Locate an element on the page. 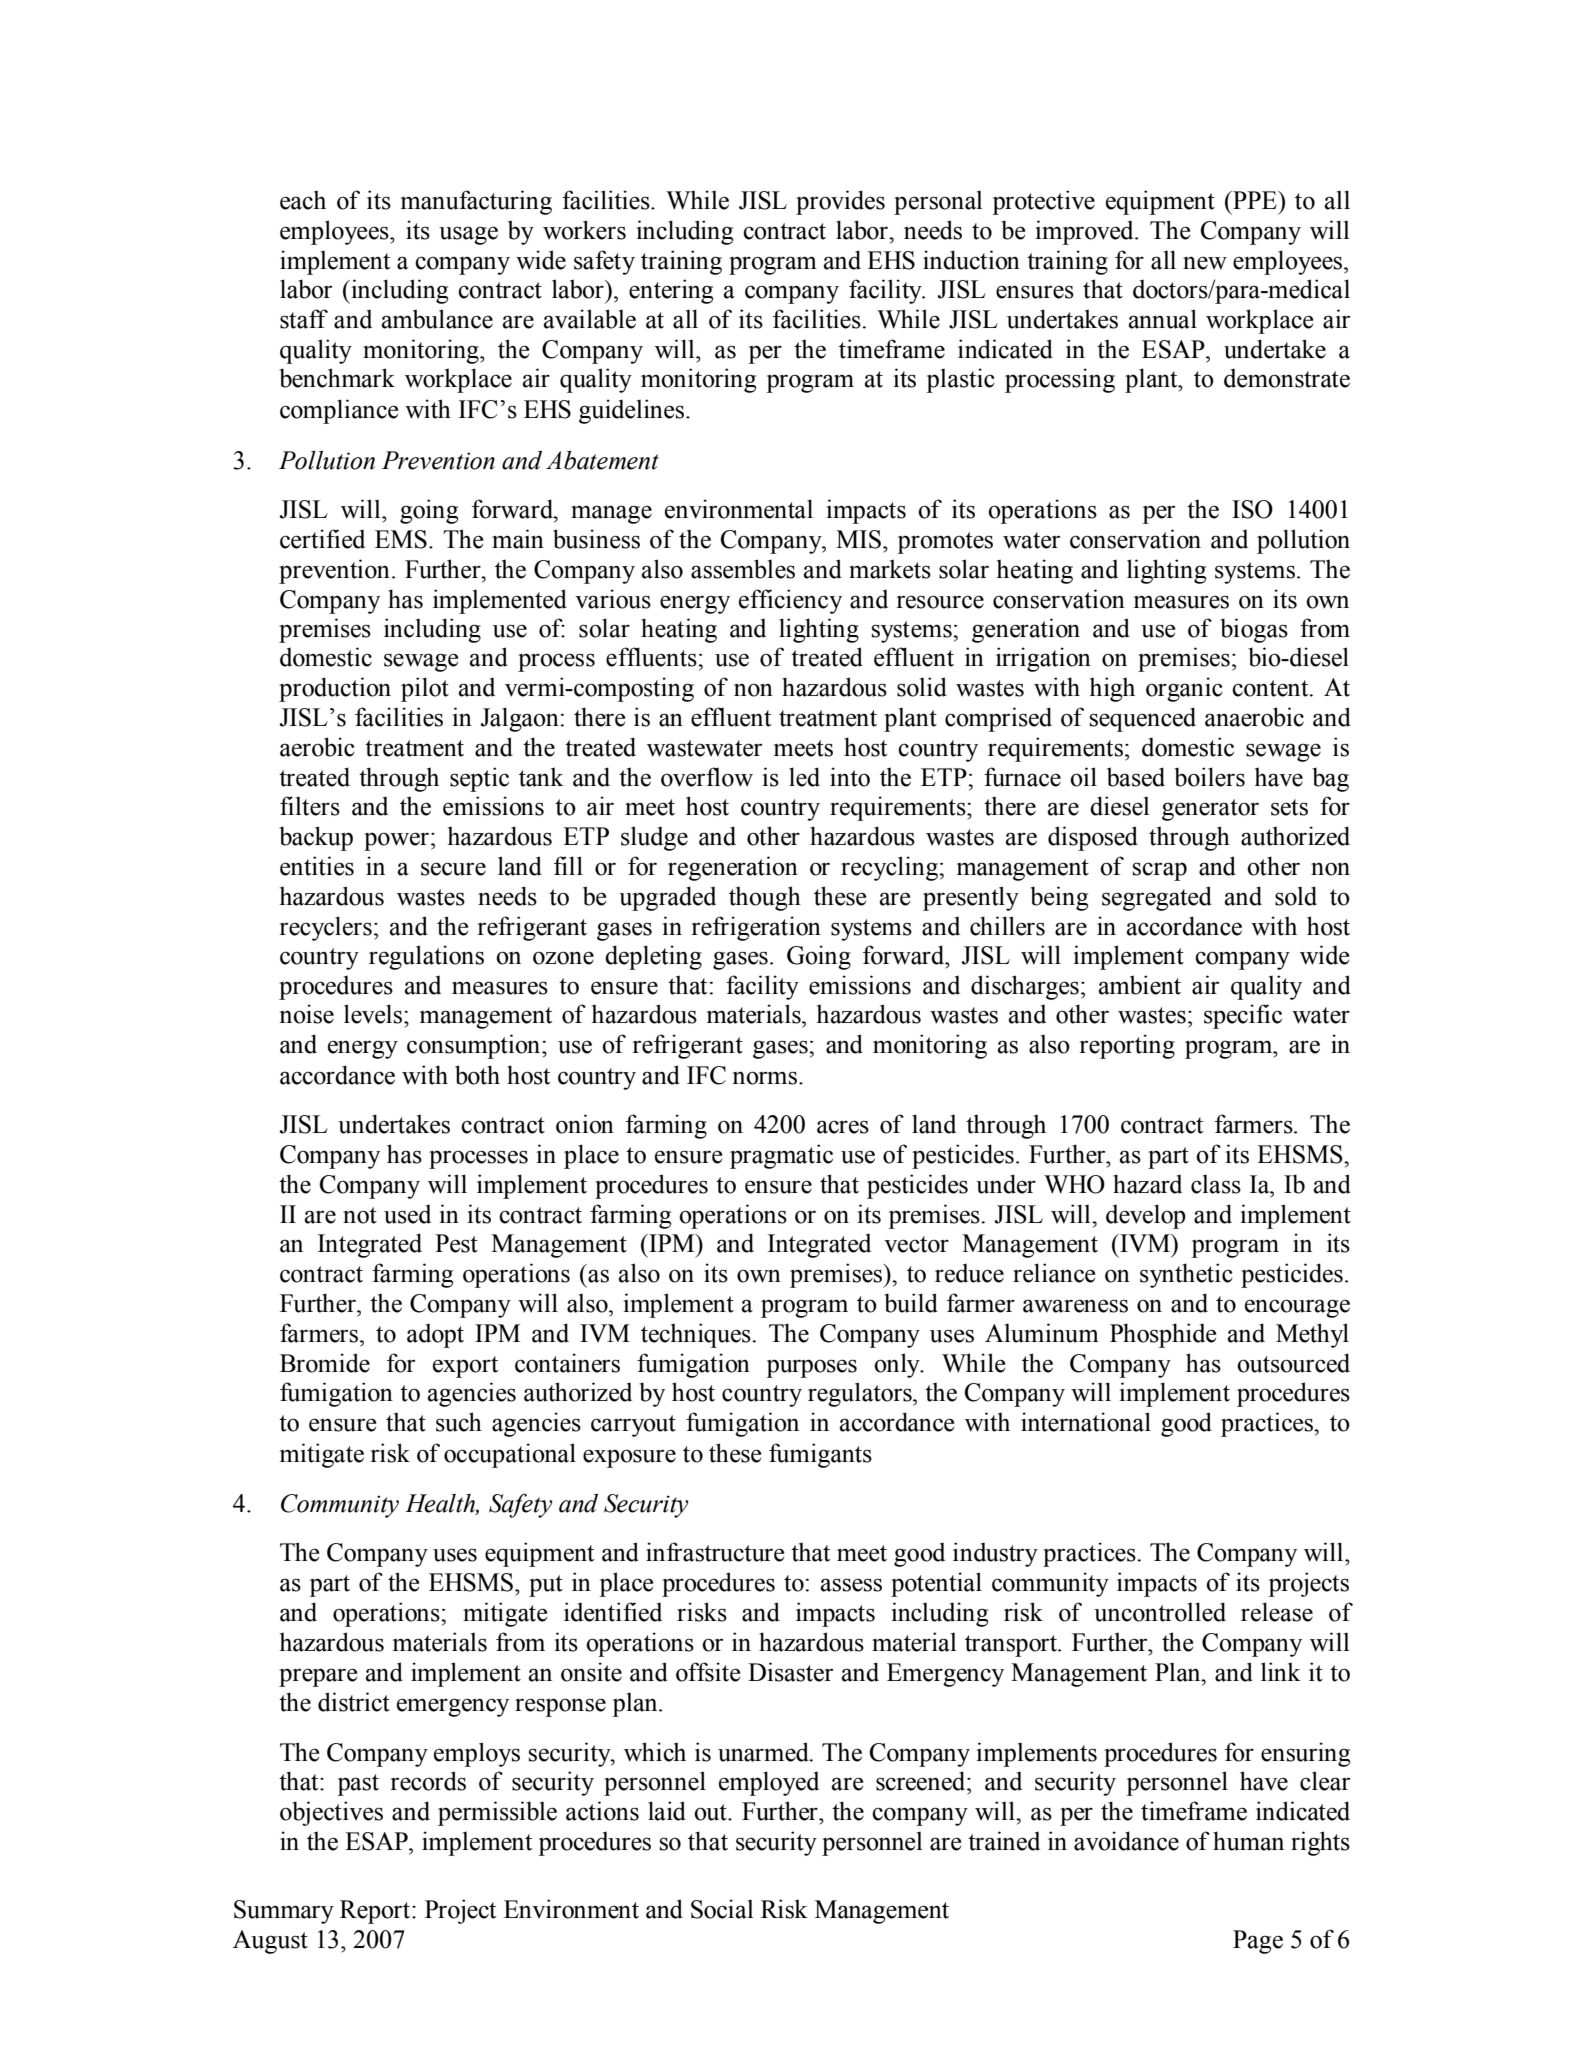  fumigants is located at coordinates (820, 1455).
